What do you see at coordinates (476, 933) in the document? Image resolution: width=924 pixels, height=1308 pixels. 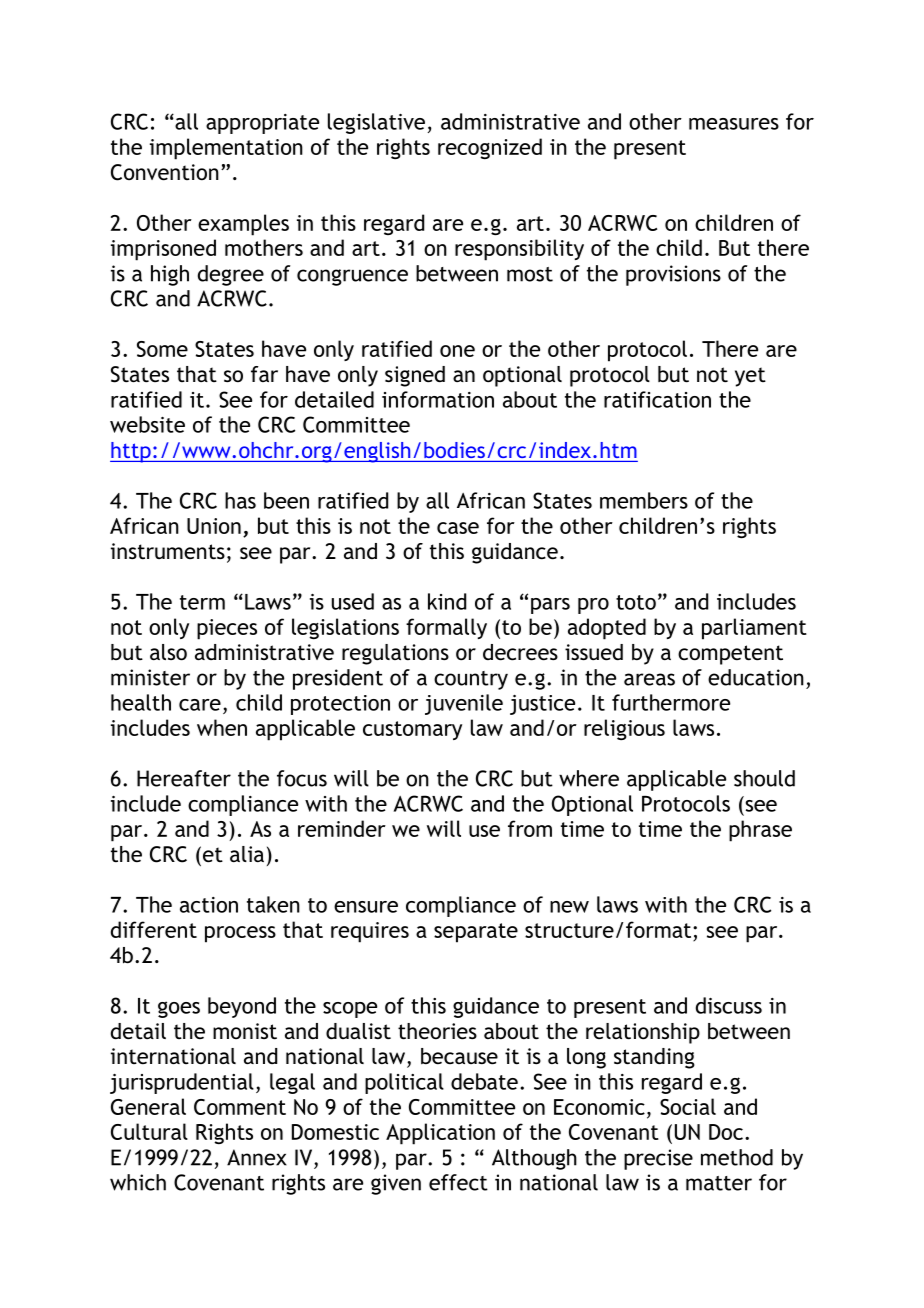 I see `separate` at bounding box center [476, 933].
